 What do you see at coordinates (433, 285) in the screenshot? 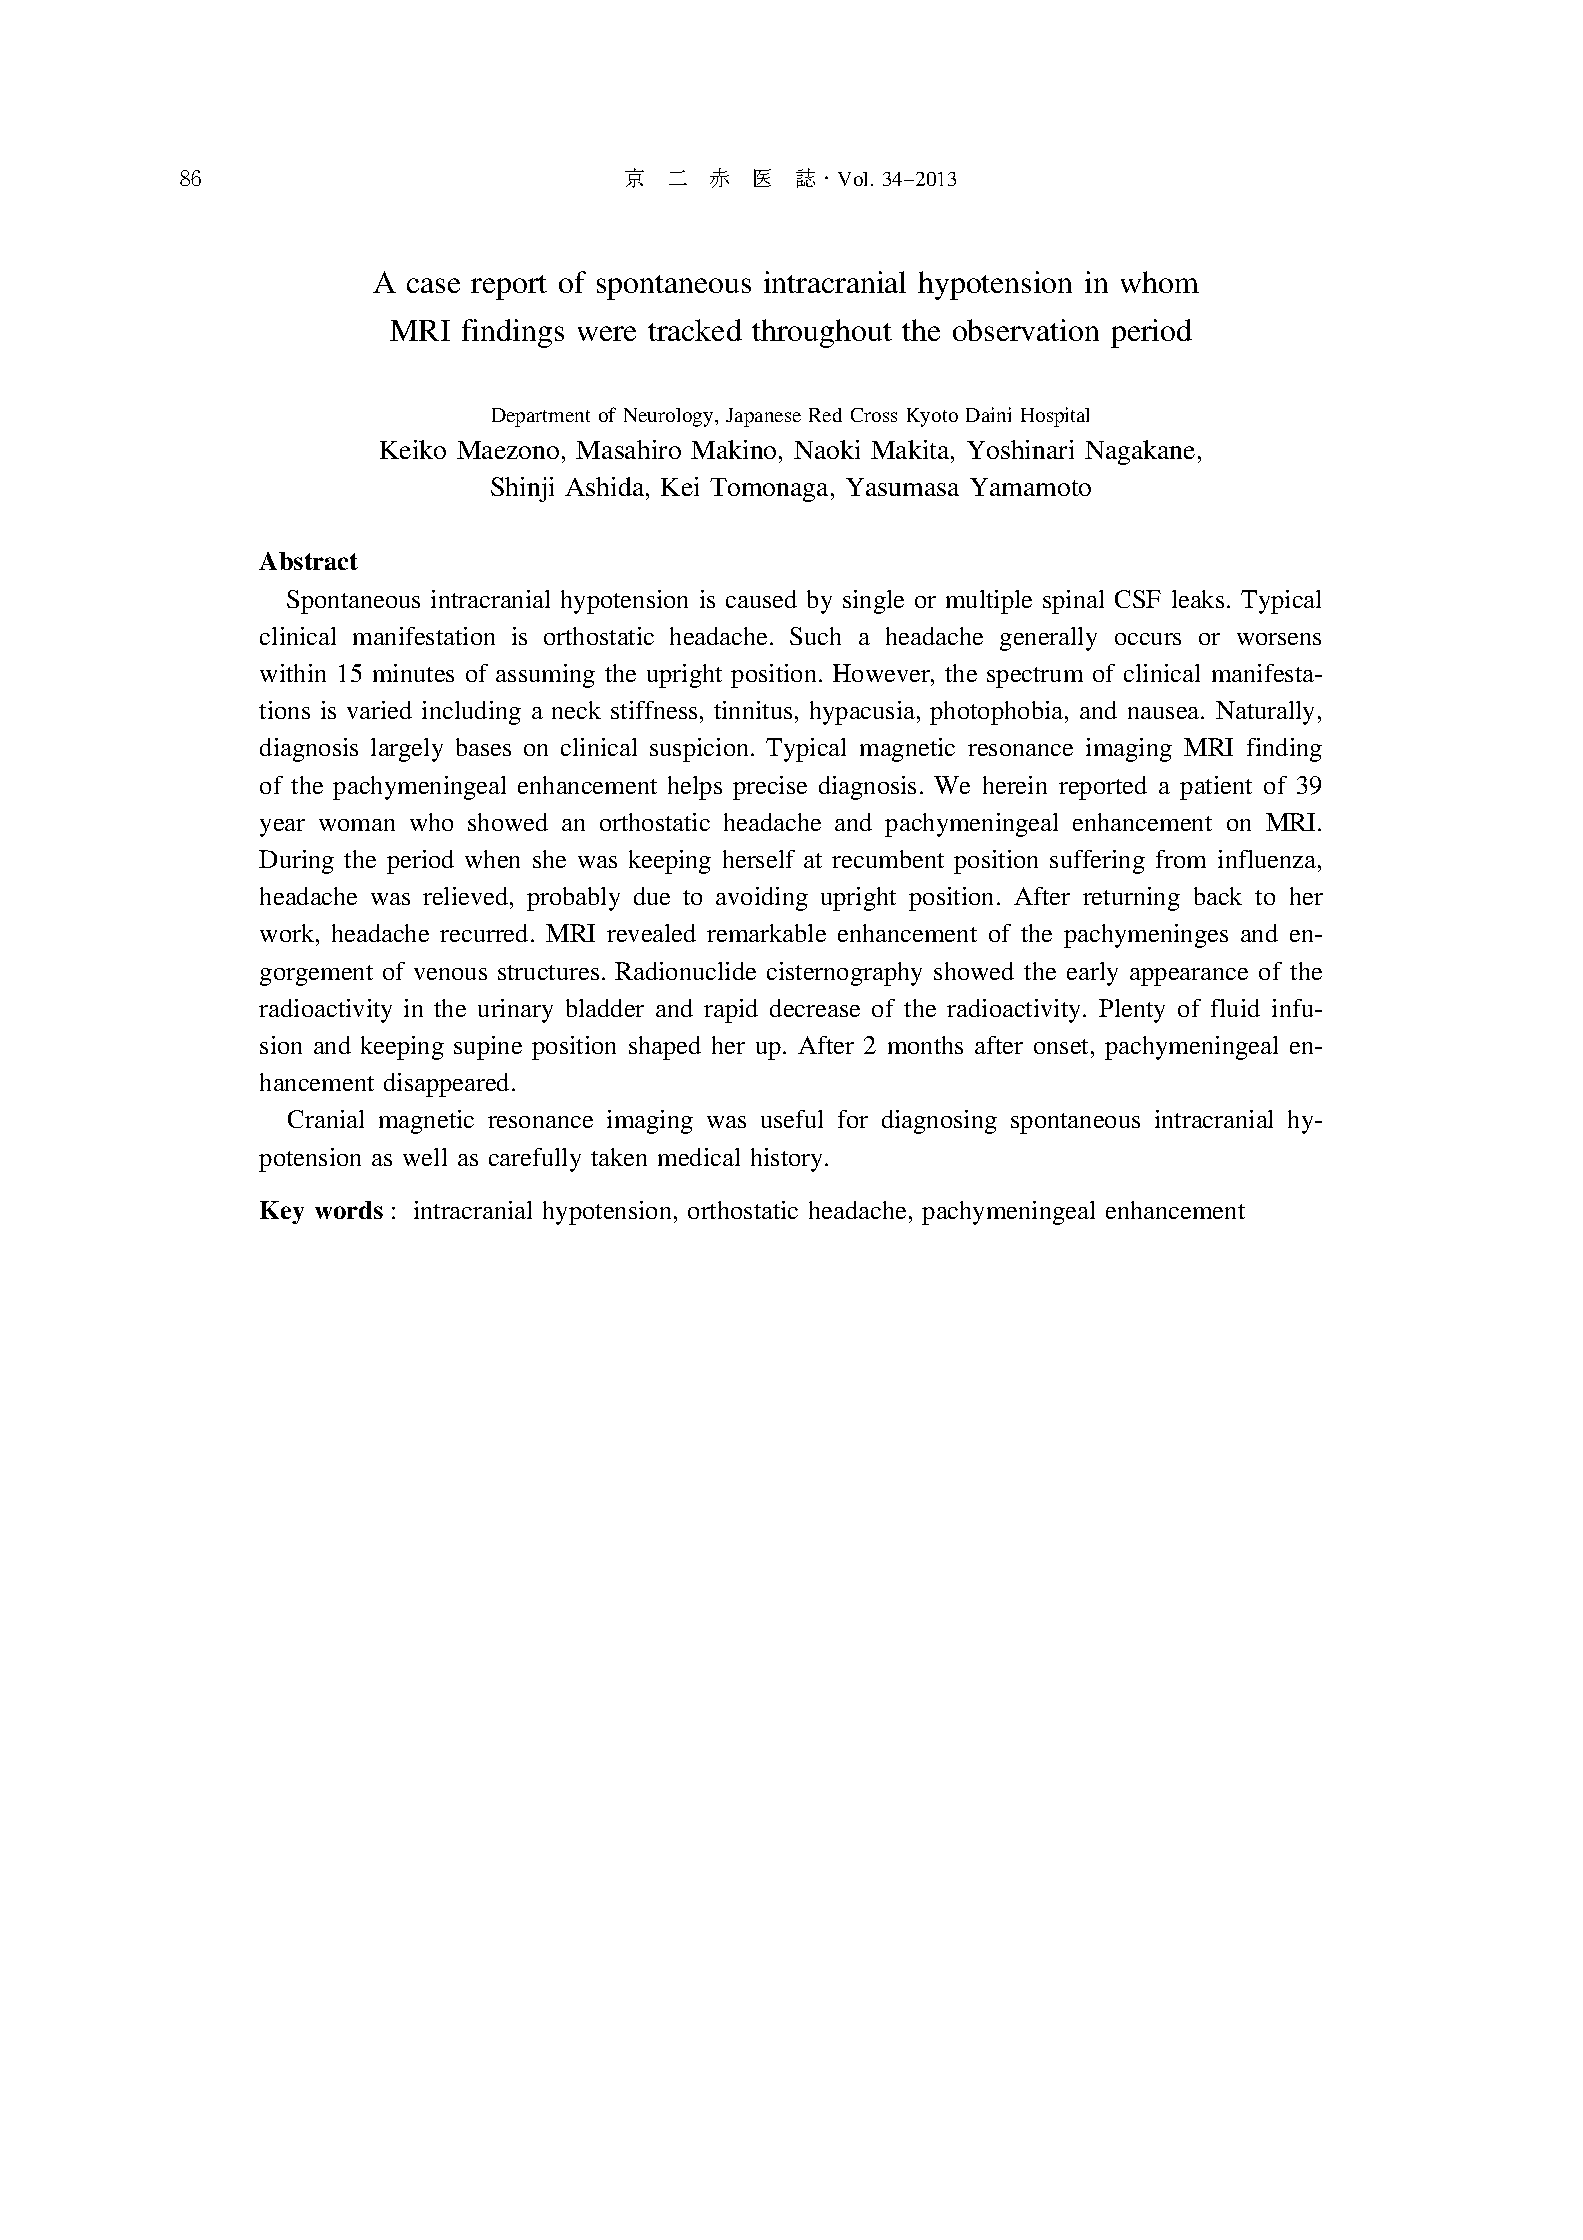
I see `case` at bounding box center [433, 285].
